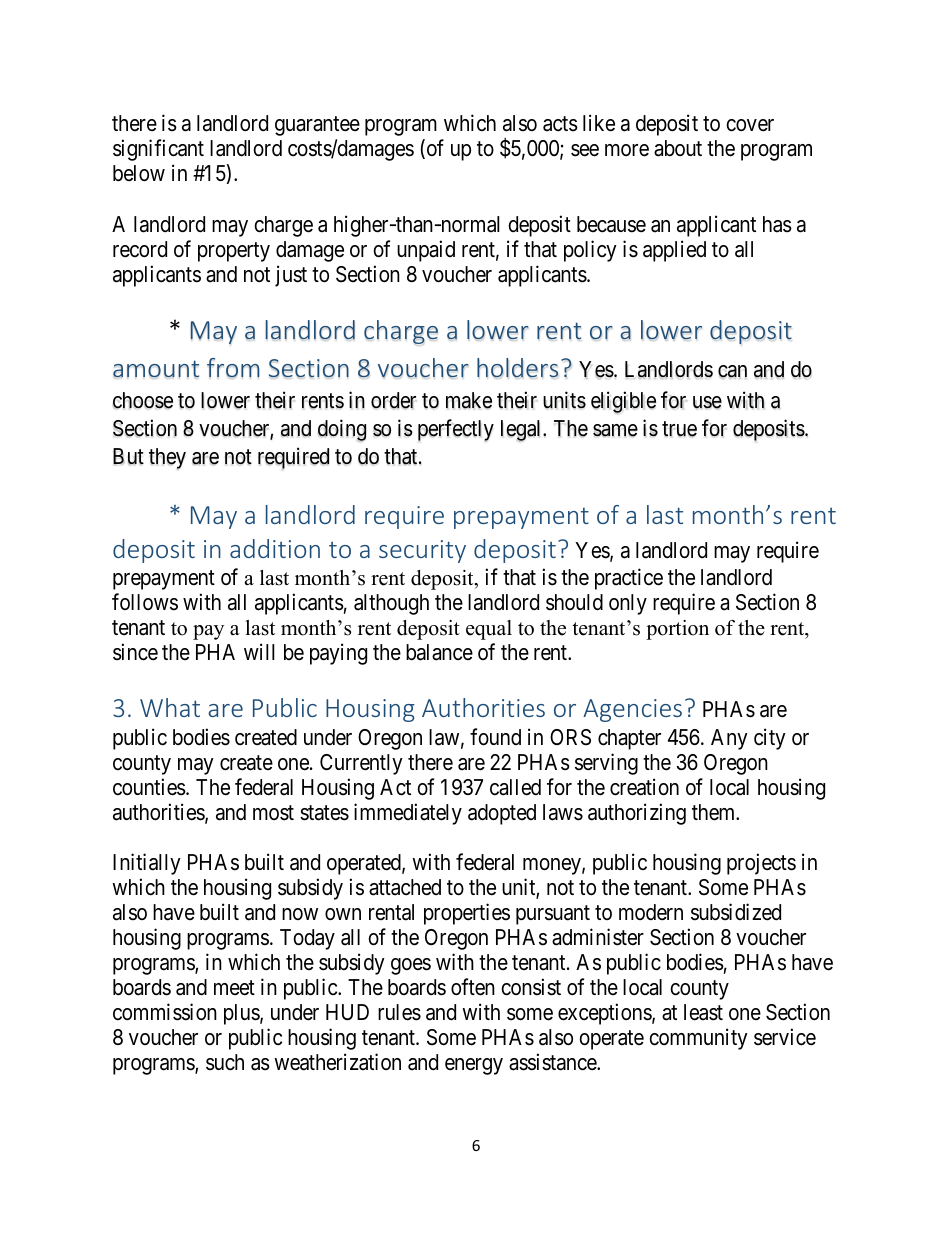  What do you see at coordinates (405, 887) in the screenshot?
I see `attached` at bounding box center [405, 887].
